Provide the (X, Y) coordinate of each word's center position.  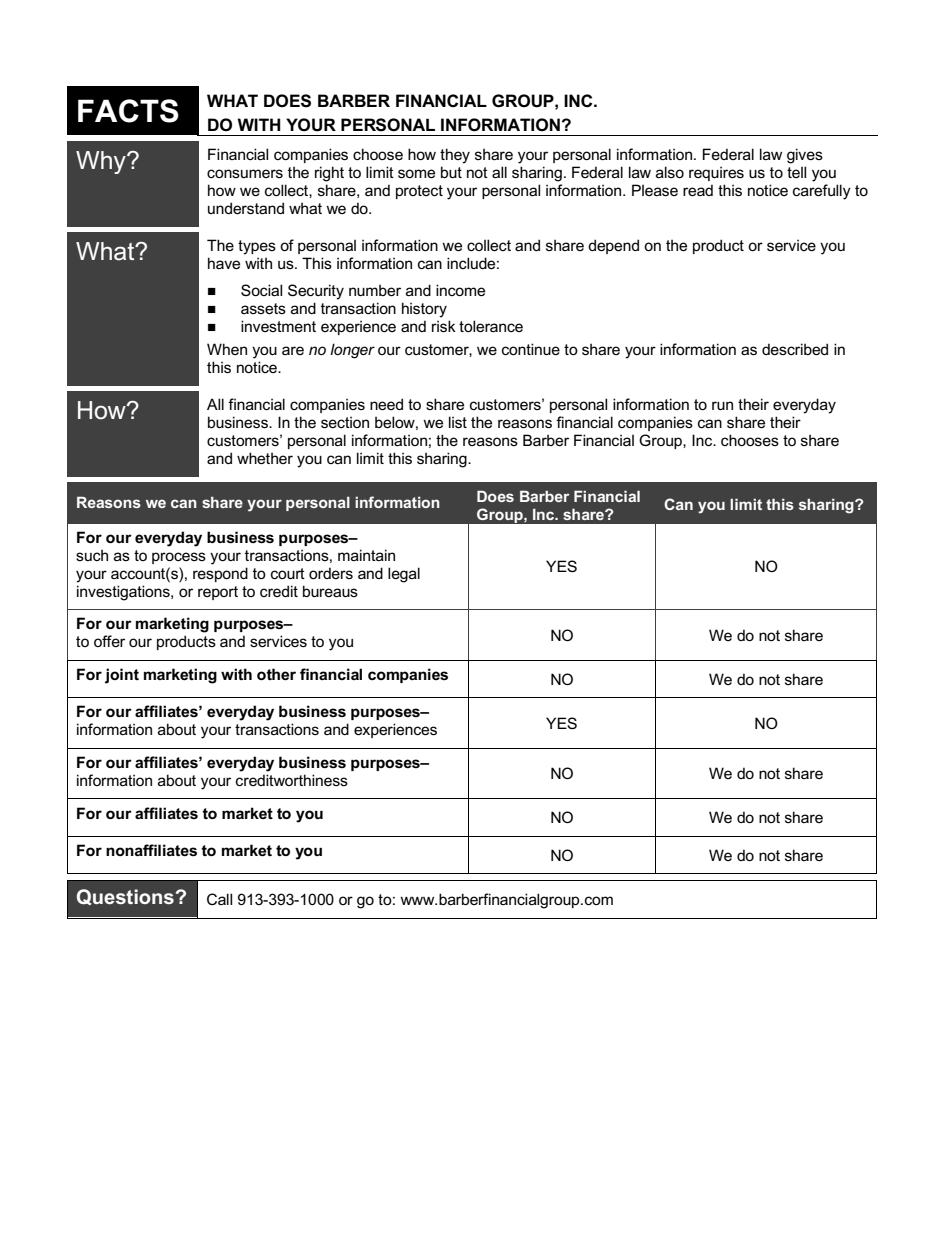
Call (219, 899)
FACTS (128, 111)
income (460, 290)
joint (122, 676)
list (458, 422)
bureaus (330, 591)
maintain (366, 555)
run (722, 405)
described (795, 349)
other (276, 674)
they (455, 156)
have (224, 263)
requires (716, 173)
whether (265, 458)
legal (404, 575)
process (179, 558)
